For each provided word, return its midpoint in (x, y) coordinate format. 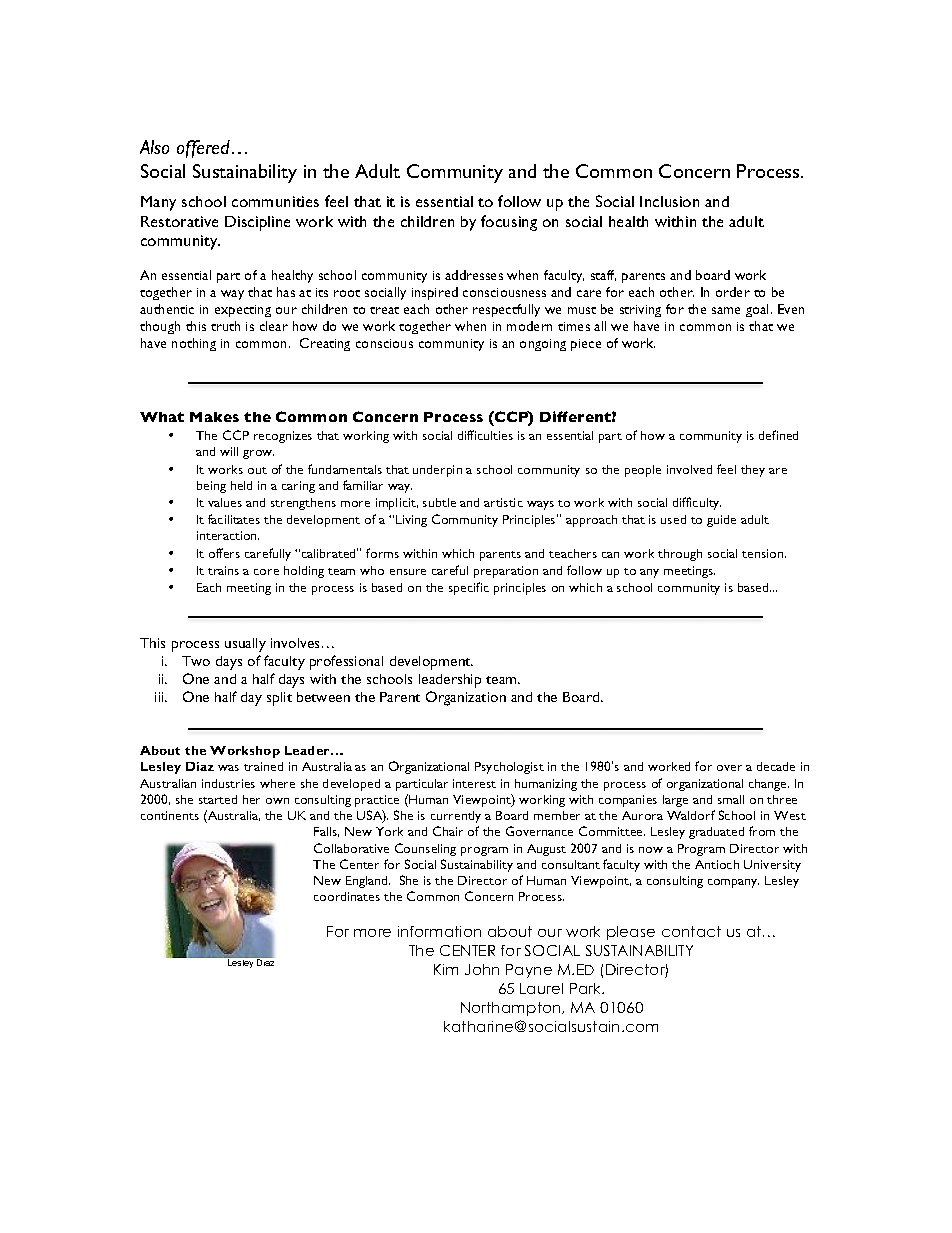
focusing (509, 223)
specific (469, 588)
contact (691, 931)
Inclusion (669, 201)
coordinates (347, 896)
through (680, 555)
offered (205, 149)
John (482, 969)
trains (223, 570)
